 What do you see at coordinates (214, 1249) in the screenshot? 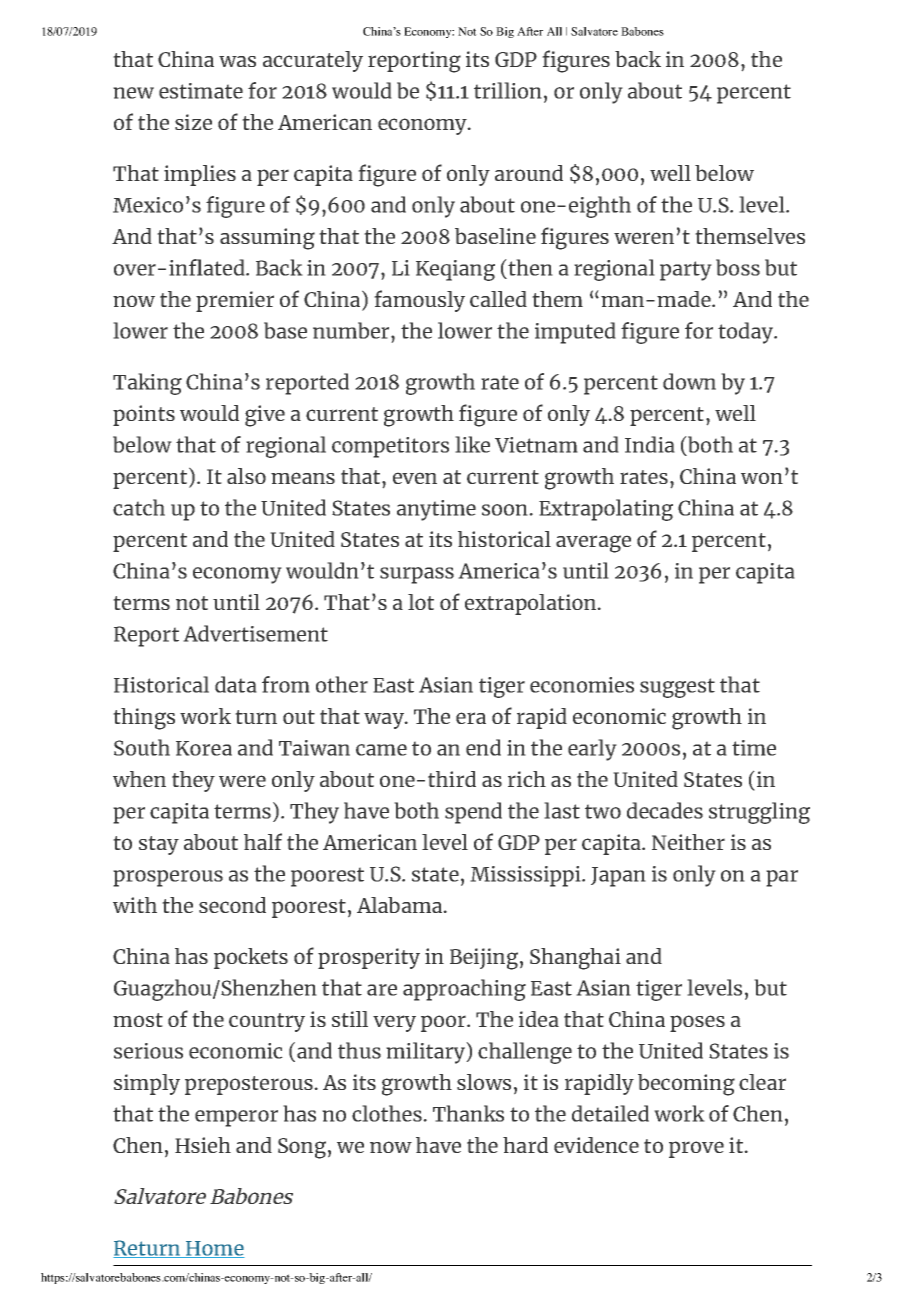
I see `Home` at bounding box center [214, 1249].
